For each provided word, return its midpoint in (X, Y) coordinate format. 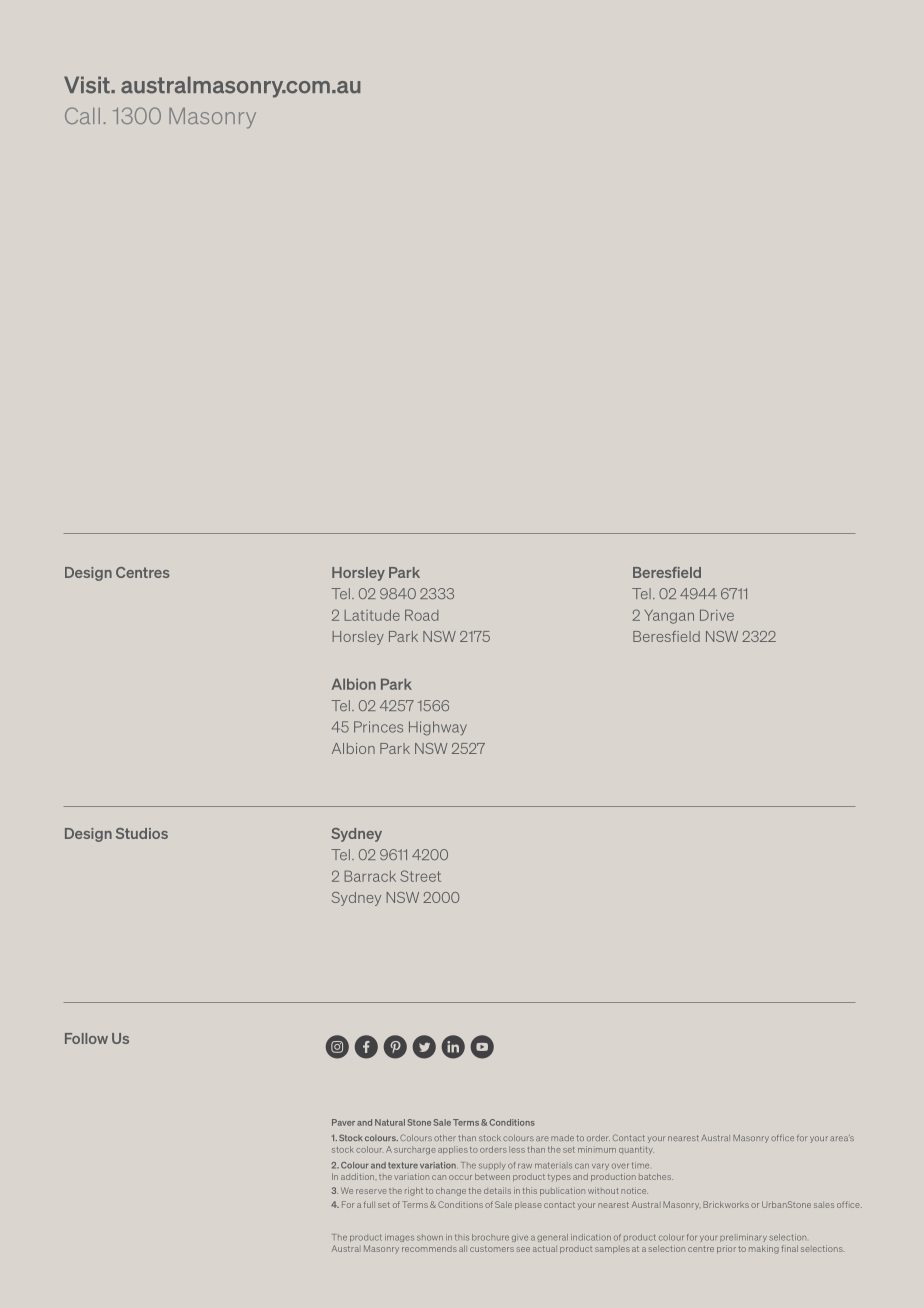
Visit (88, 85)
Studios (142, 833)
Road (421, 615)
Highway (438, 728)
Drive (717, 615)
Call (82, 115)
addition (357, 1176)
